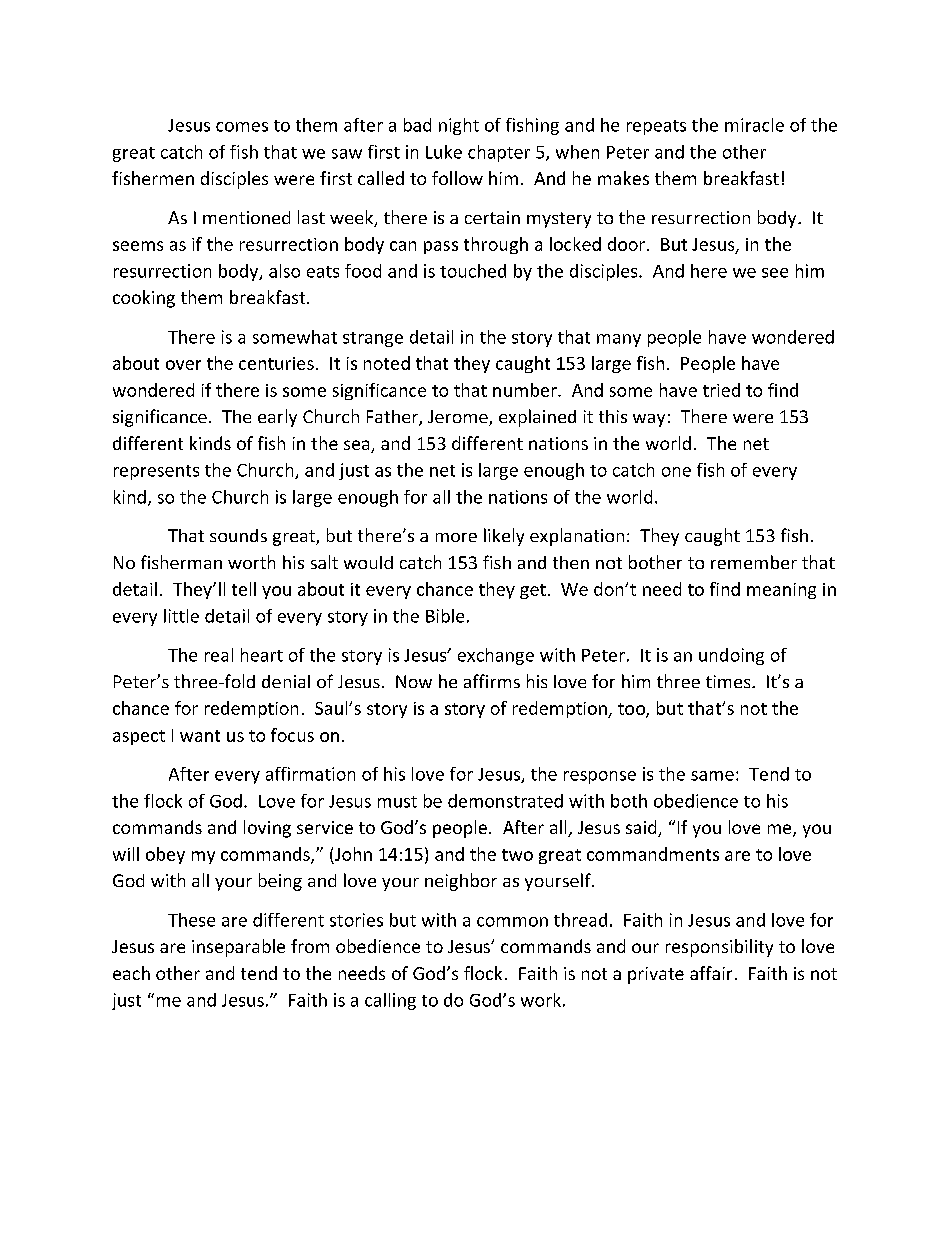 The image size is (952, 1233). What do you see at coordinates (251, 562) in the screenshot?
I see `worth` at bounding box center [251, 562].
